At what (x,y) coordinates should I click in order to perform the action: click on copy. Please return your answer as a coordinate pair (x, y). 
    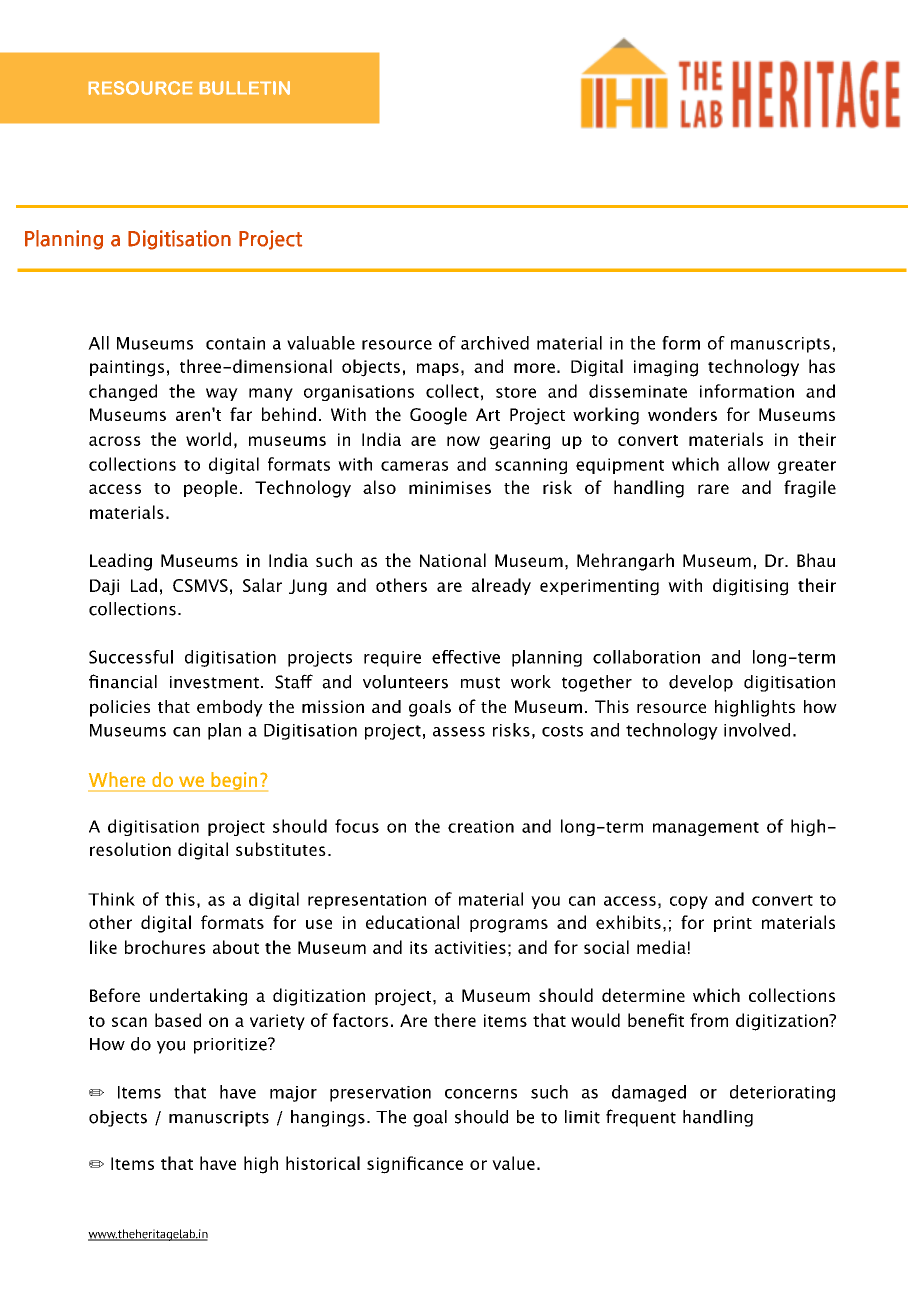
    Looking at the image, I should click on (689, 902).
